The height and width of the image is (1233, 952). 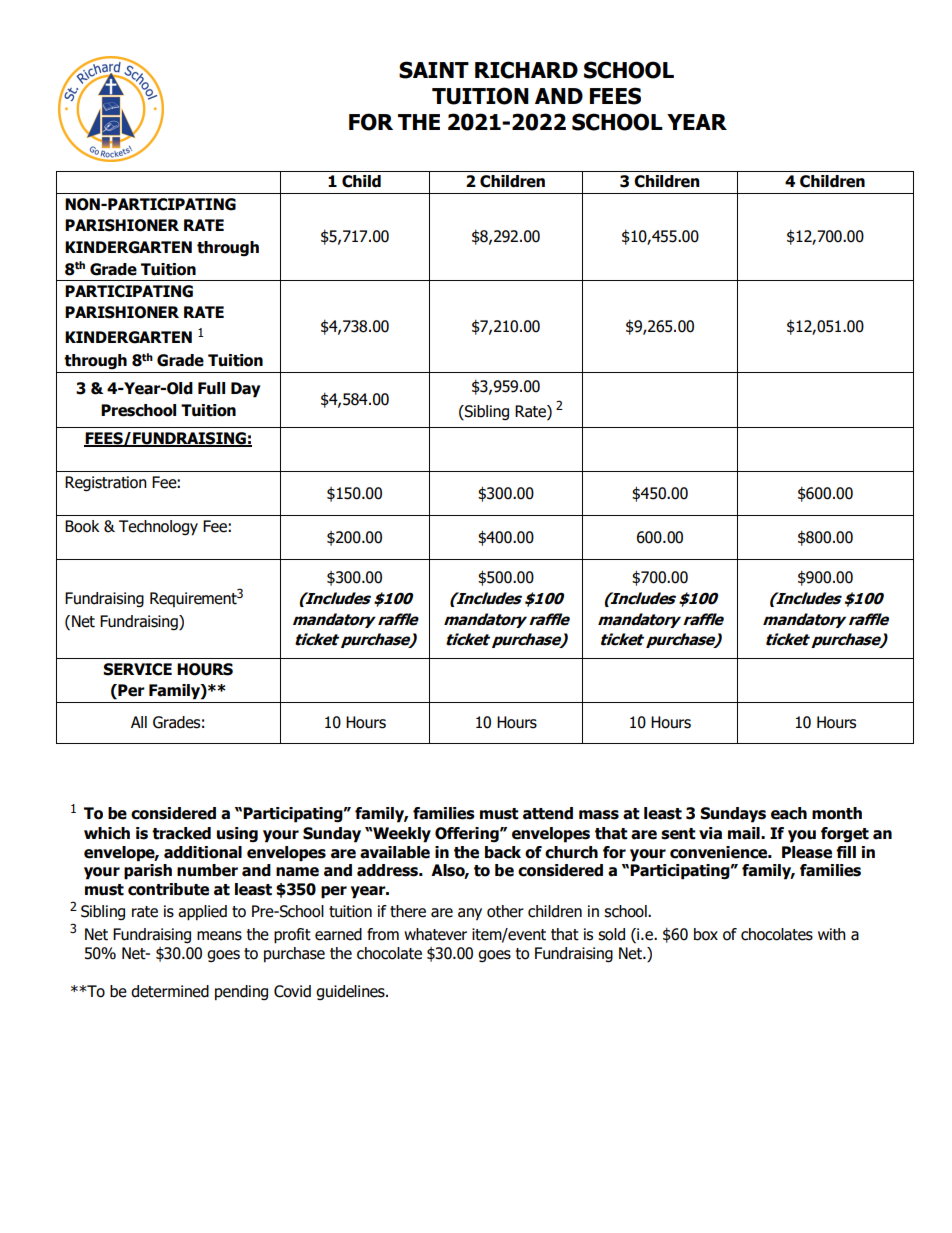 I want to click on Technology, so click(x=158, y=528).
